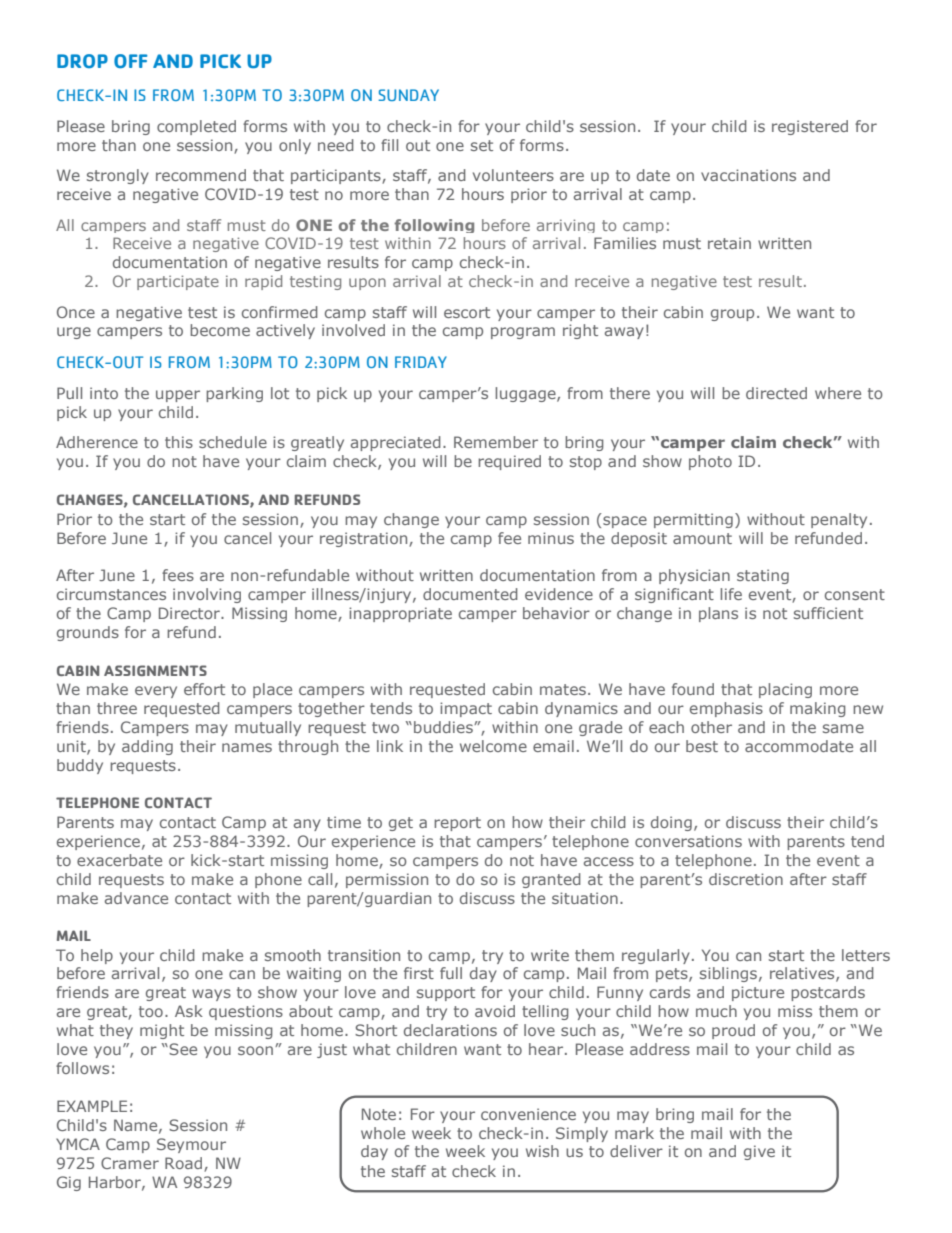 The height and width of the document is (1233, 952). What do you see at coordinates (147, 747) in the document?
I see `adding` at bounding box center [147, 747].
